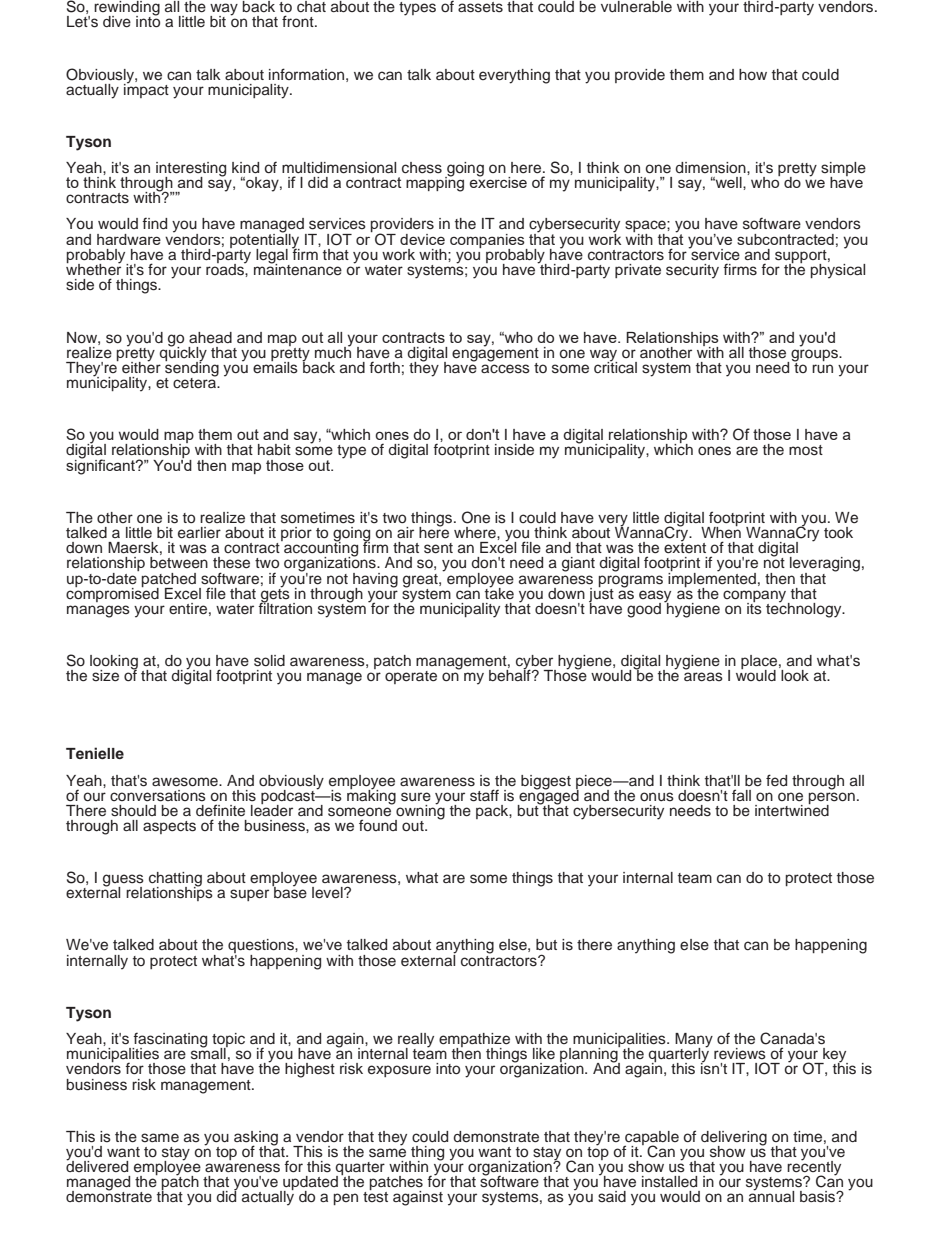 This image has width=952, height=1233. What do you see at coordinates (375, 1197) in the image?
I see `test` at bounding box center [375, 1197].
